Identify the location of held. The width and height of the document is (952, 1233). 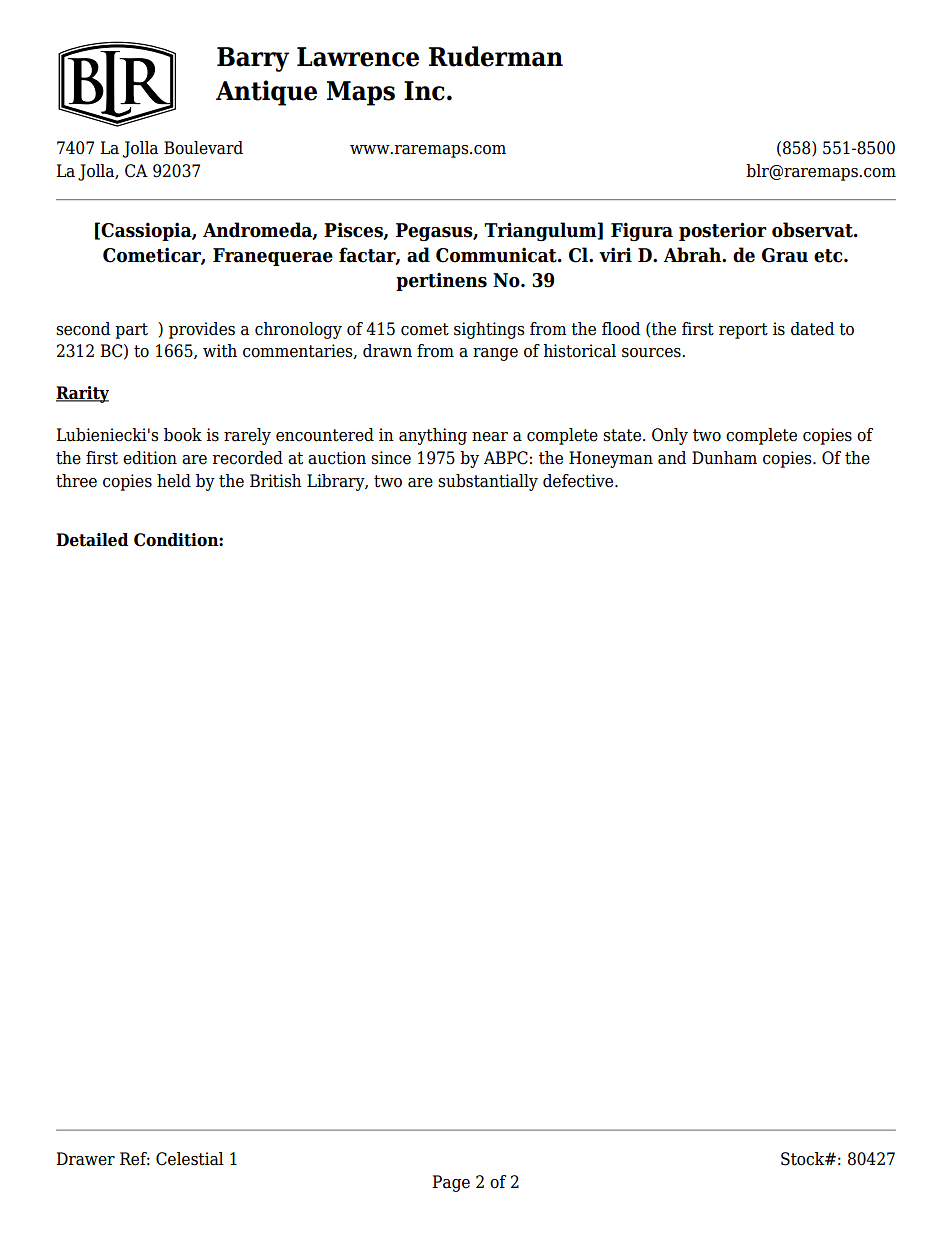
(174, 481).
